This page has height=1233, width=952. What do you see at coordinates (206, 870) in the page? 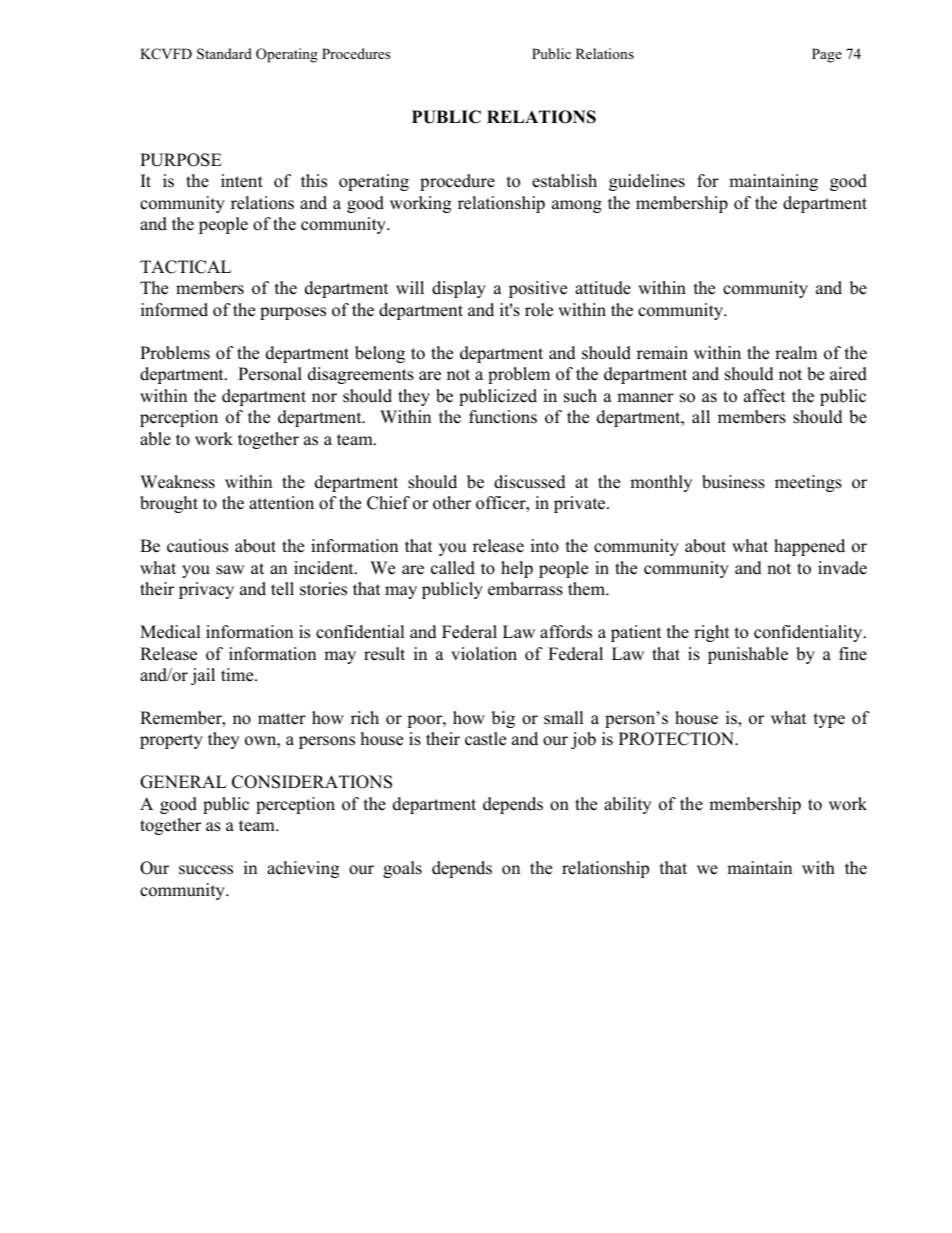
I see `success` at bounding box center [206, 870].
